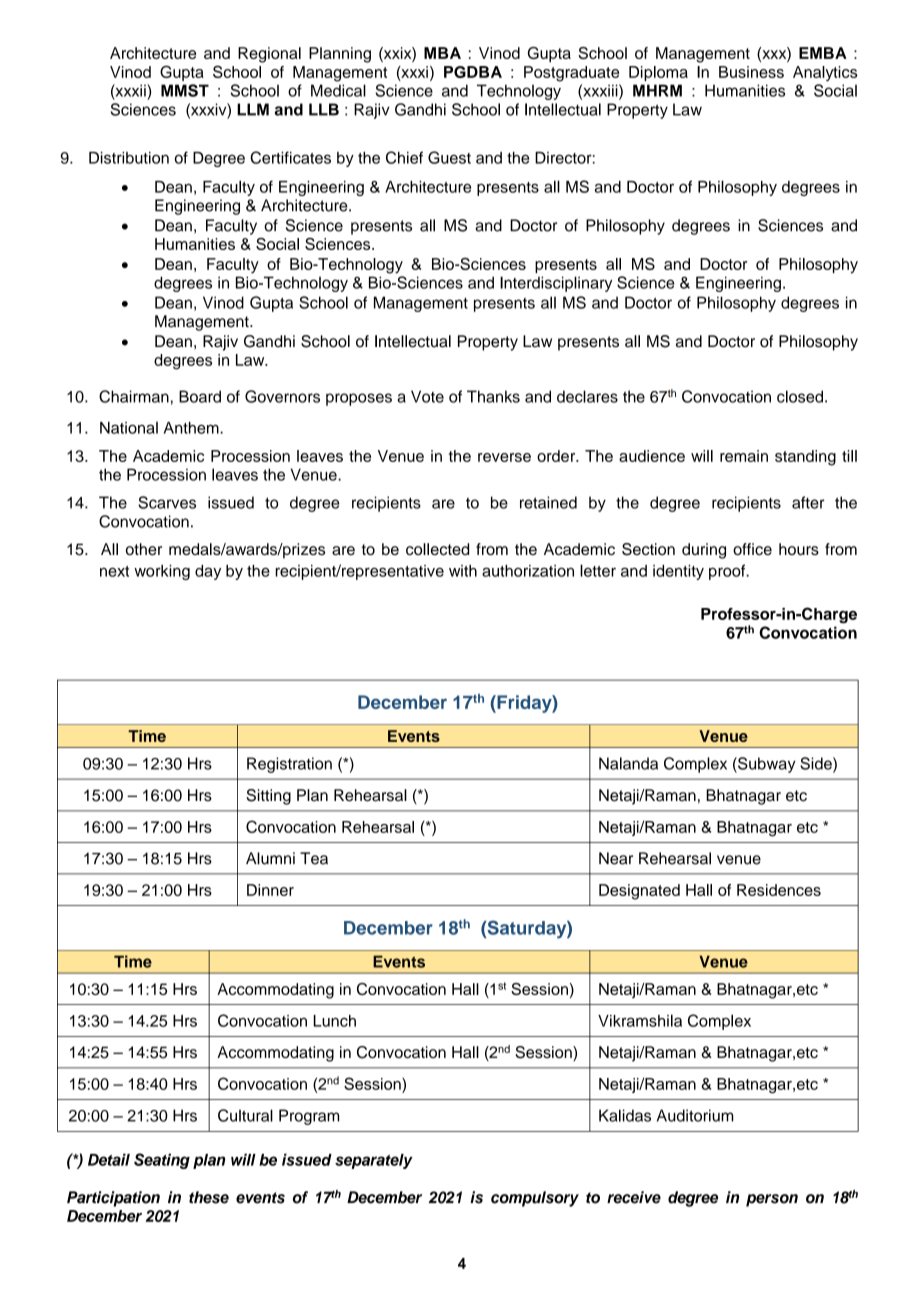  I want to click on Board, so click(200, 396).
